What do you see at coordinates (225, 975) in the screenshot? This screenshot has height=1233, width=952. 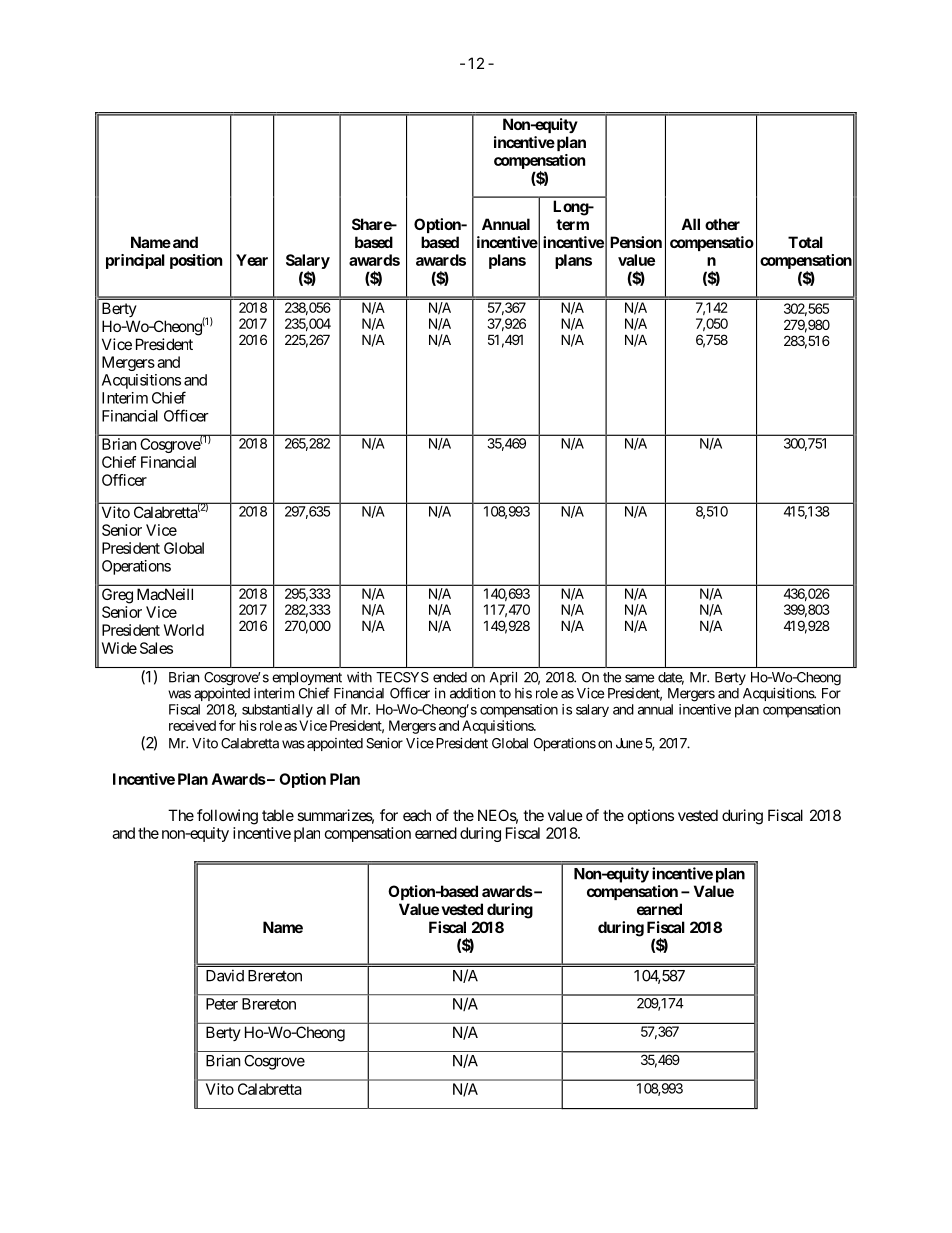 I see `David` at bounding box center [225, 975].
